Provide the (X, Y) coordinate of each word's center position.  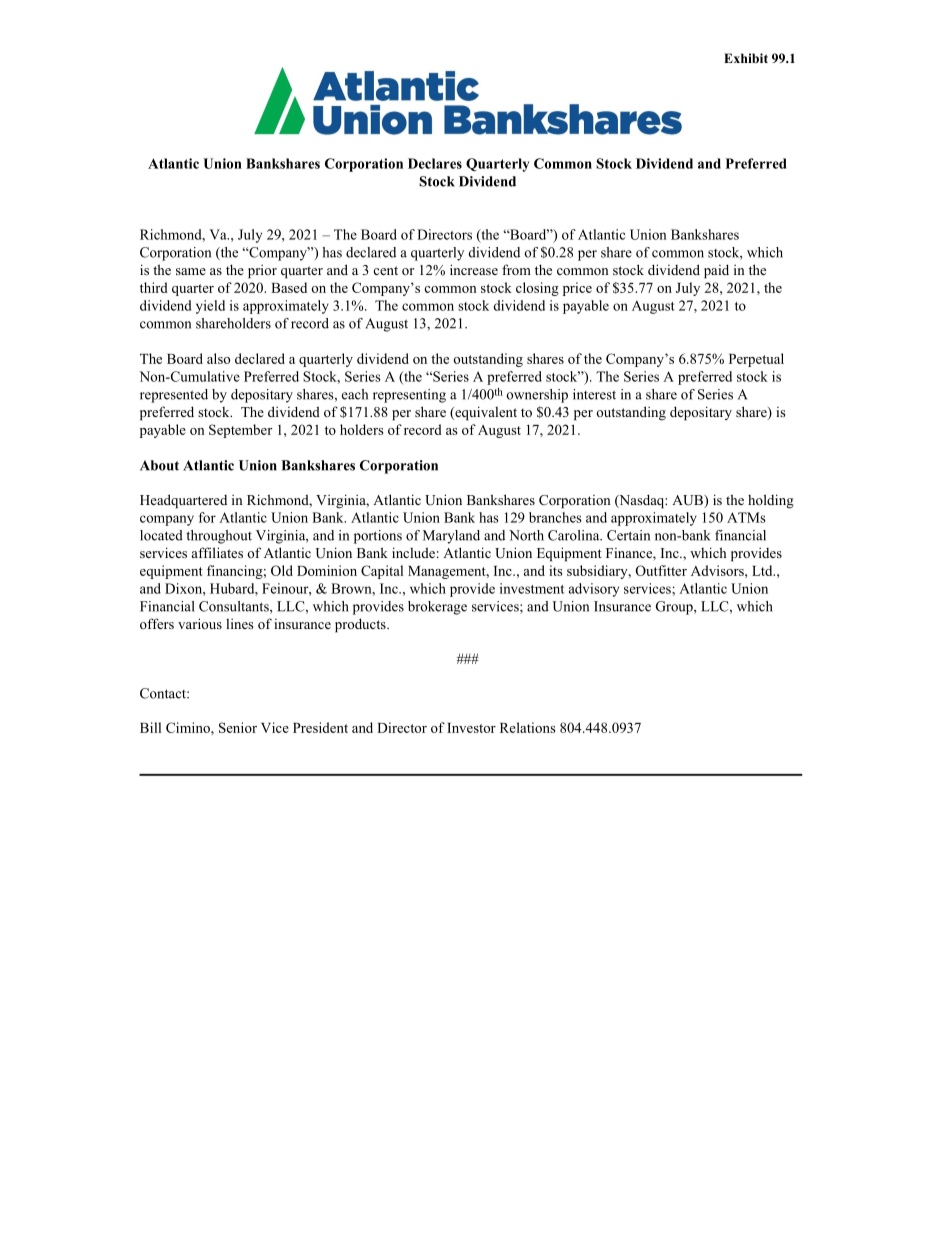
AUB (688, 501)
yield (210, 307)
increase (474, 269)
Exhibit (746, 58)
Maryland (451, 537)
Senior (238, 727)
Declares (435, 163)
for (207, 517)
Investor (471, 728)
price (577, 289)
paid (716, 271)
